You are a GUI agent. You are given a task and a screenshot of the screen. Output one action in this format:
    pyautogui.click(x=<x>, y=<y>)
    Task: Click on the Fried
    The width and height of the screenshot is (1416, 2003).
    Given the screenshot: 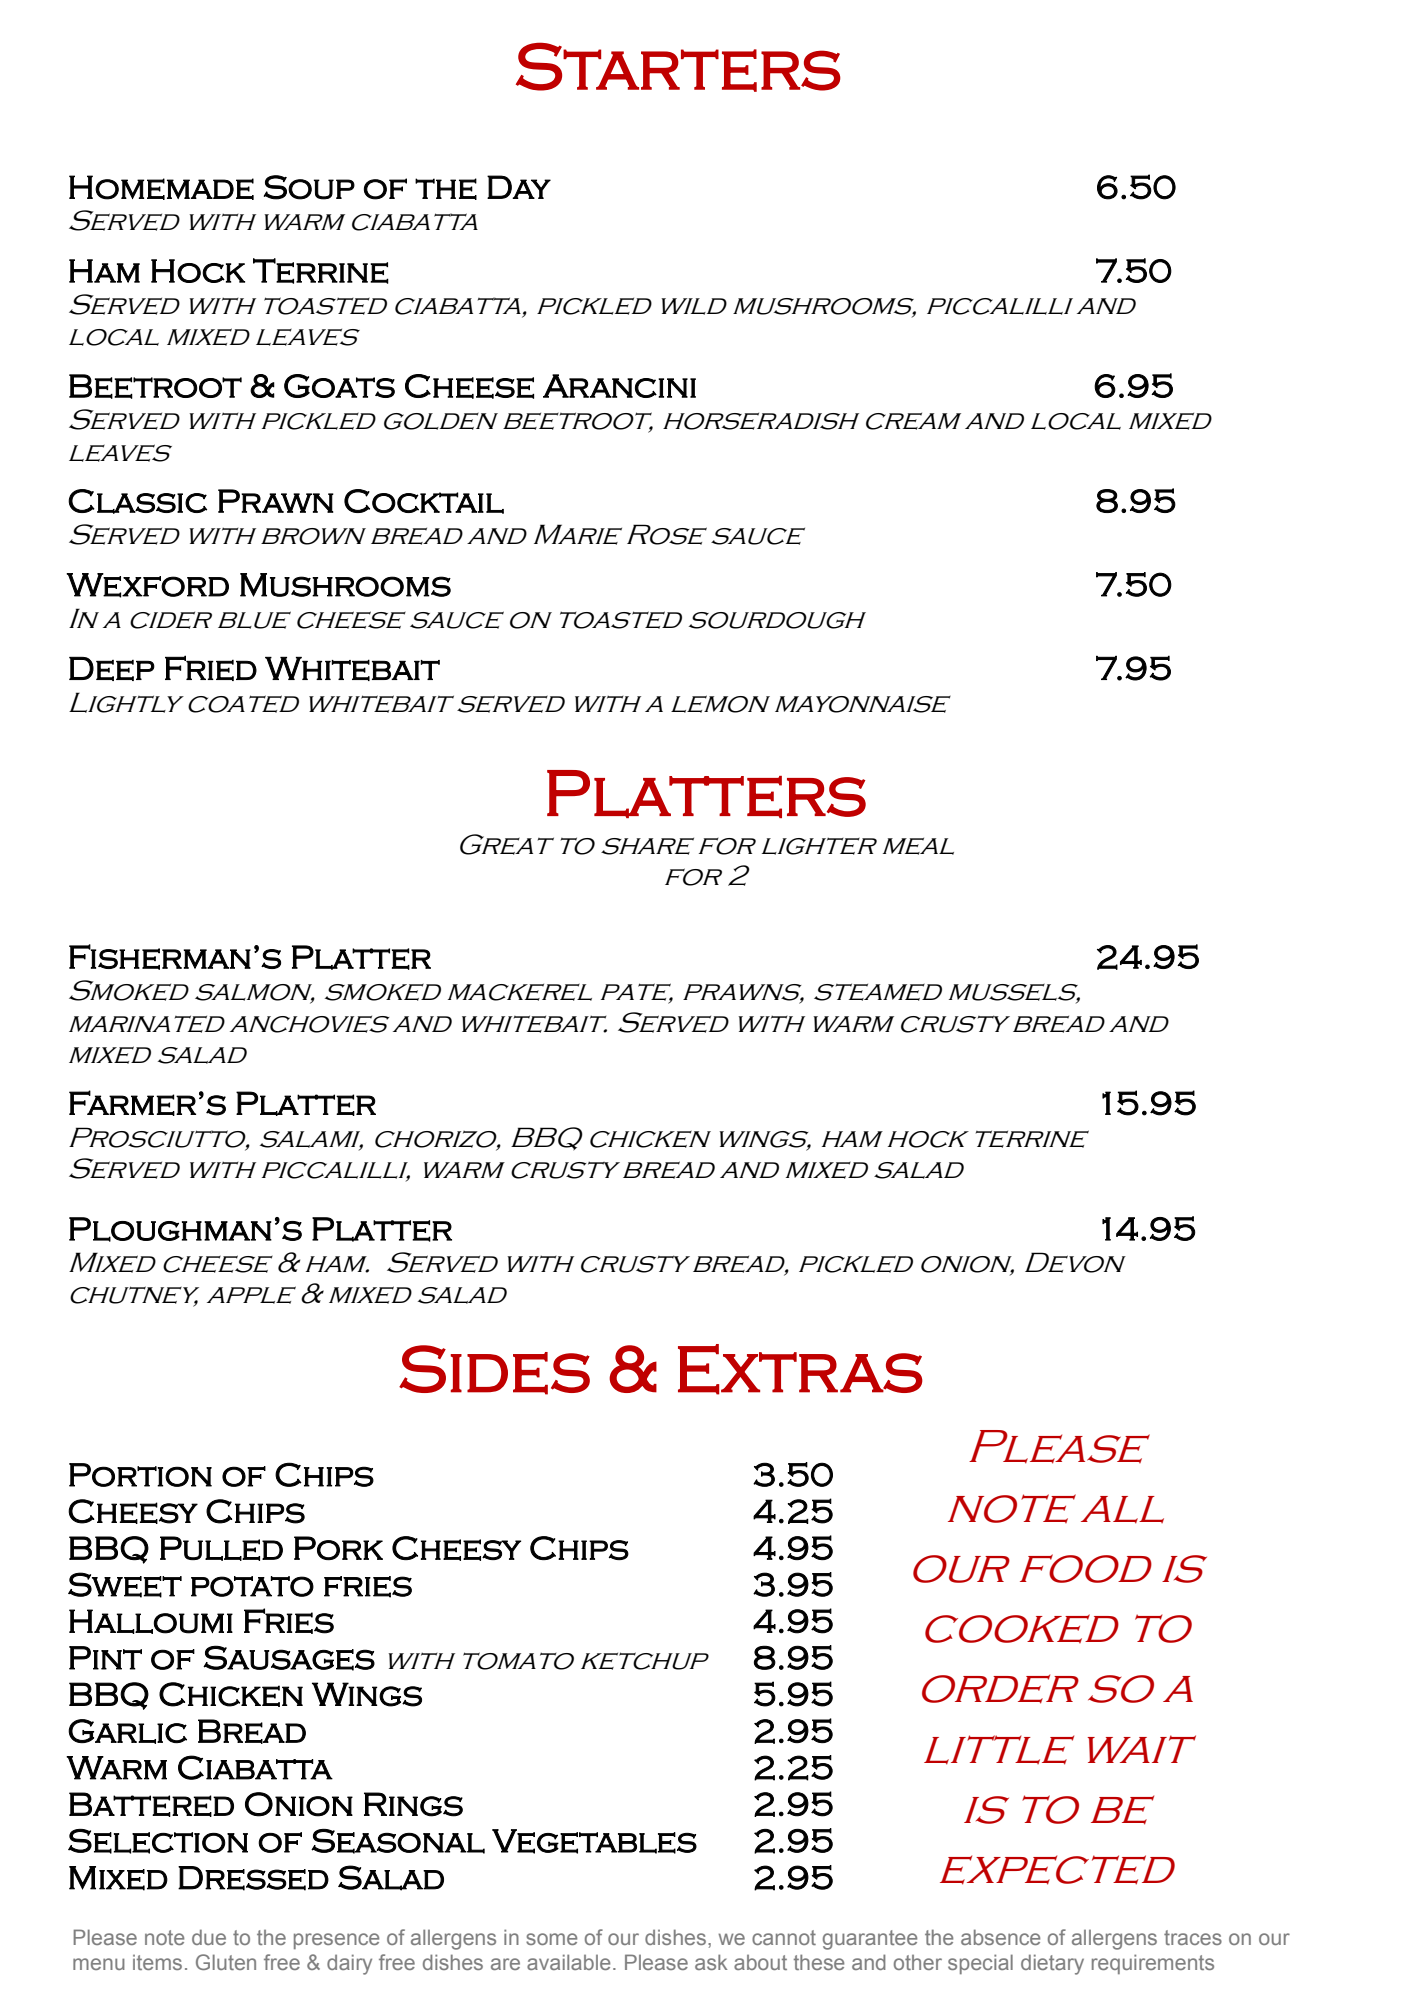 What is the action you would take?
    pyautogui.click(x=211, y=668)
